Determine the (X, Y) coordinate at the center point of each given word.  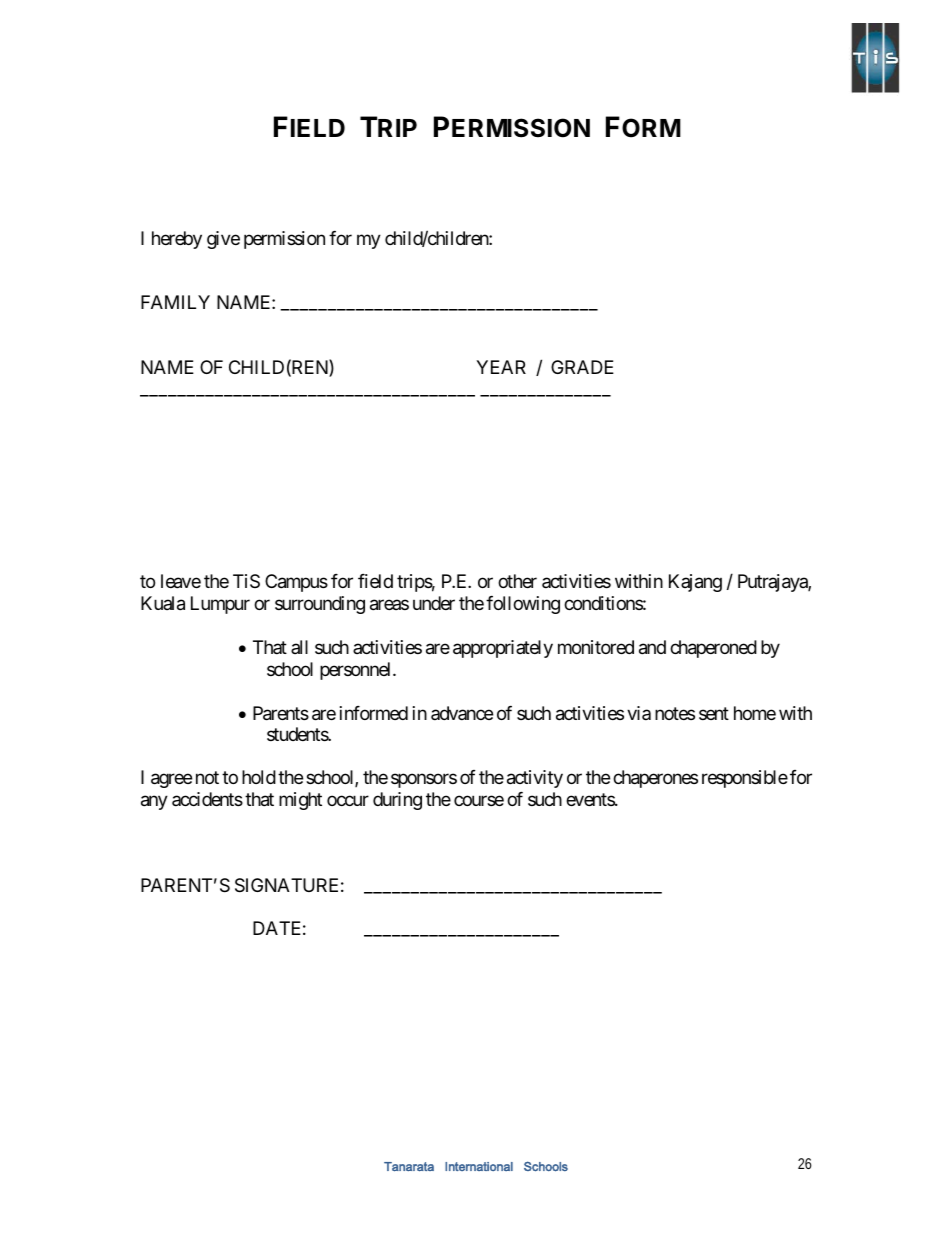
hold (259, 777)
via (639, 713)
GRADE (582, 367)
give (223, 240)
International (479, 1166)
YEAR (501, 367)
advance (462, 713)
